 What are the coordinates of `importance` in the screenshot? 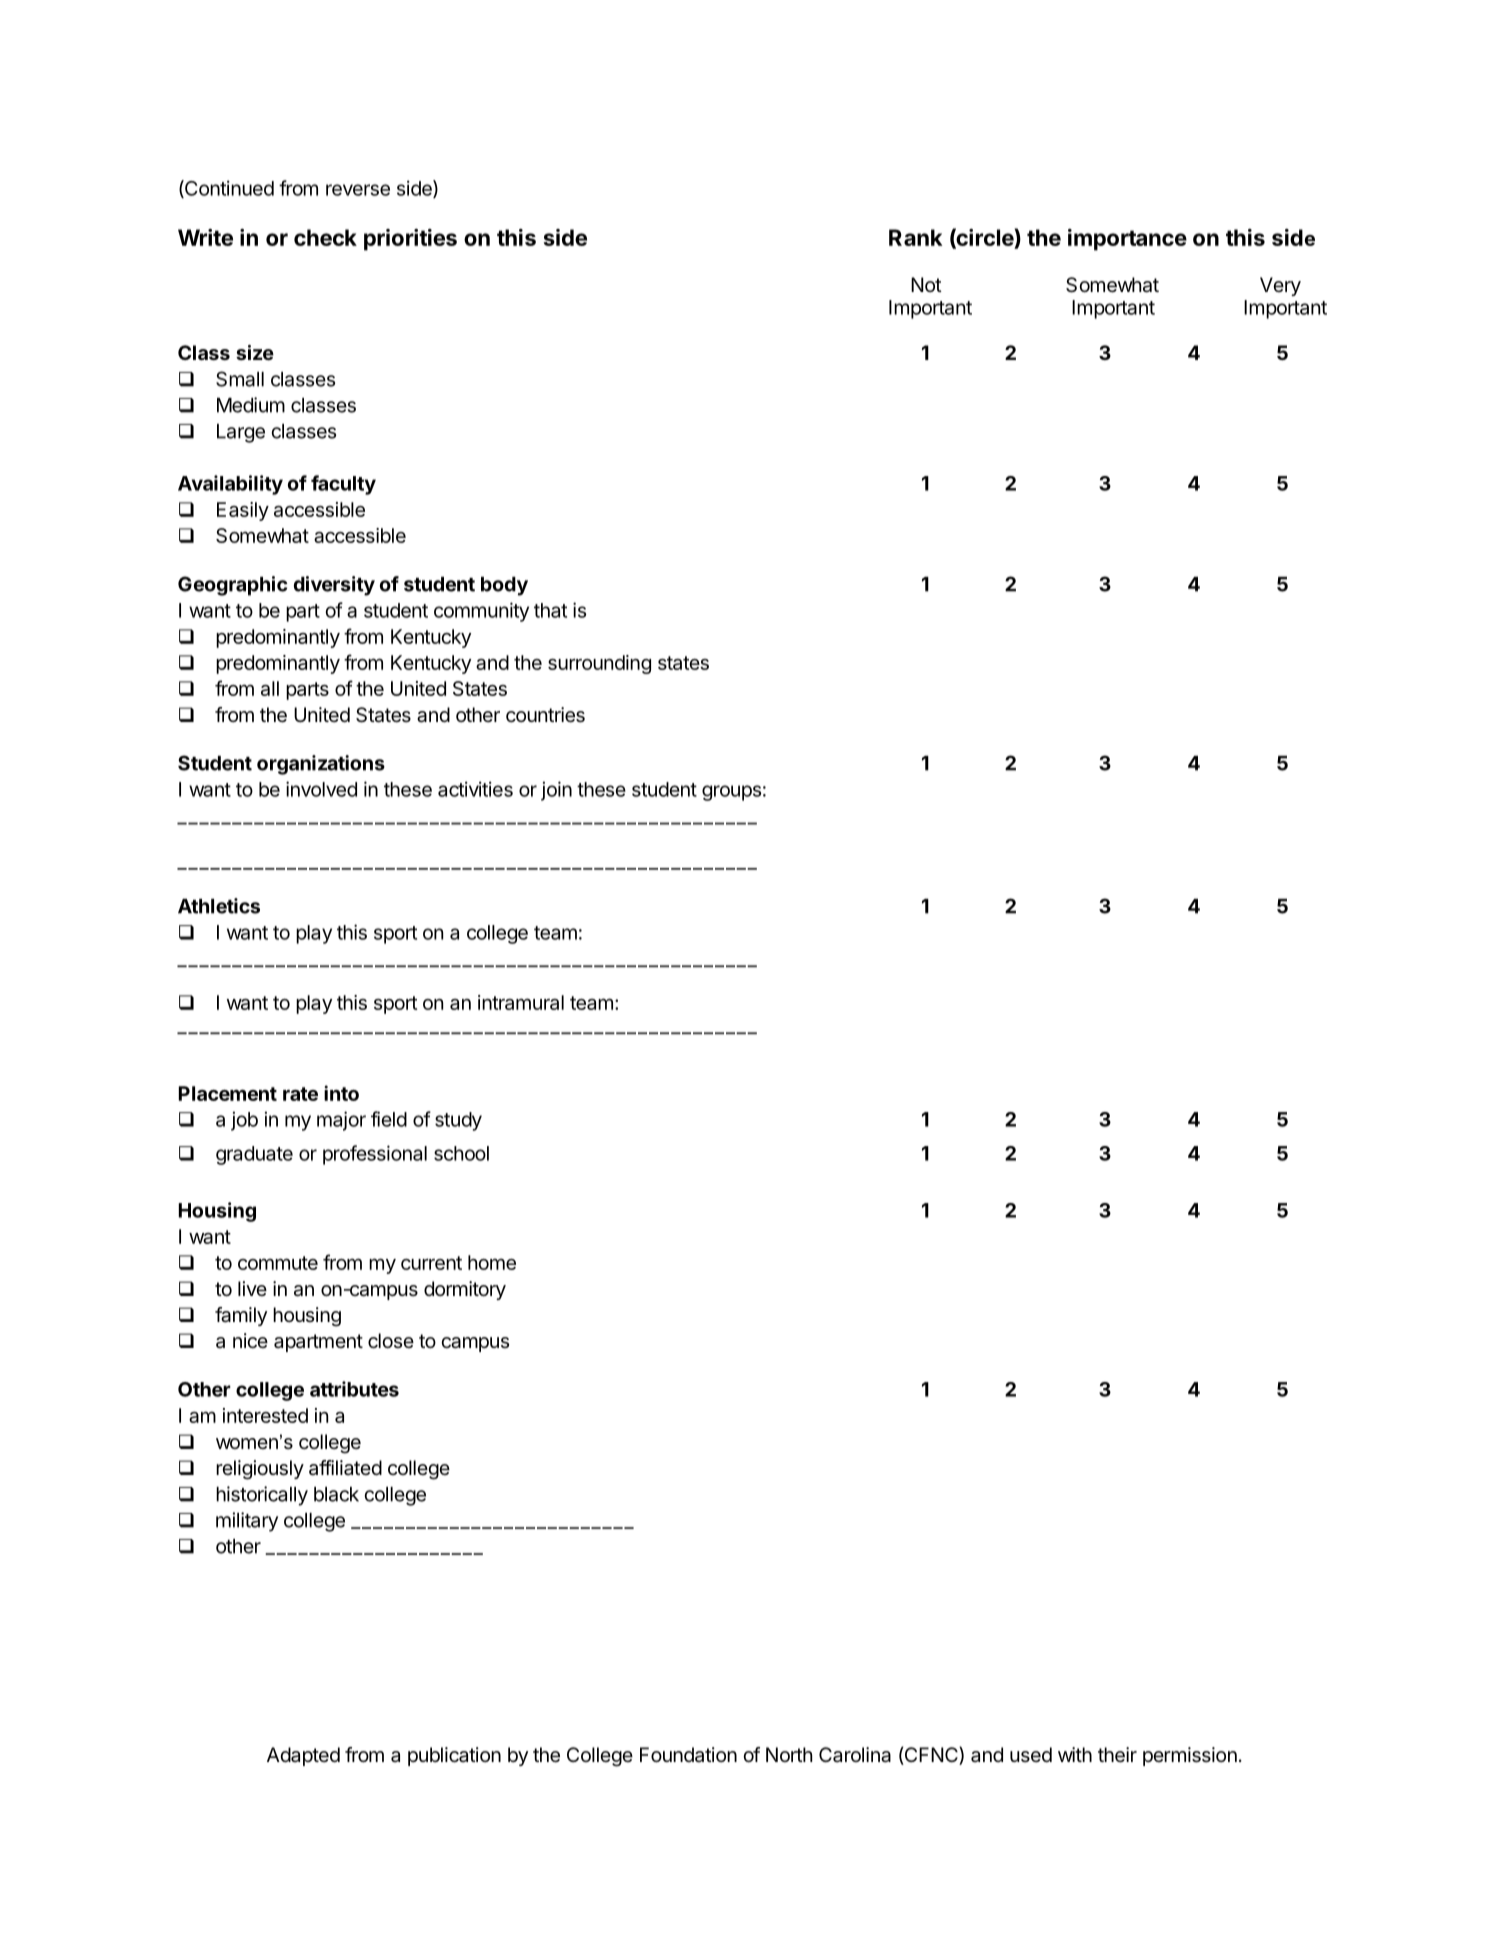 It's located at (1127, 240).
